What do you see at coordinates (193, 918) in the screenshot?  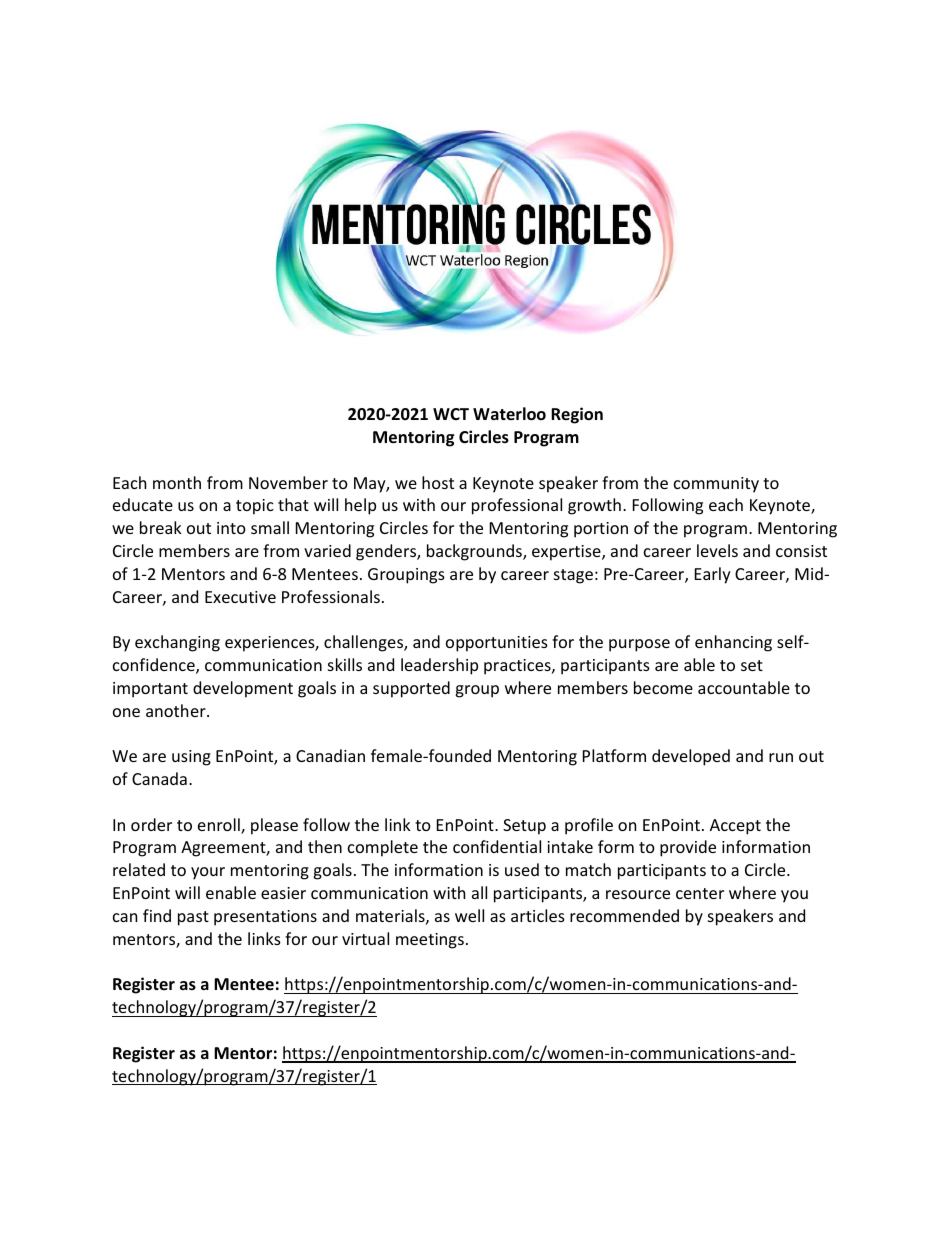 I see `past` at bounding box center [193, 918].
